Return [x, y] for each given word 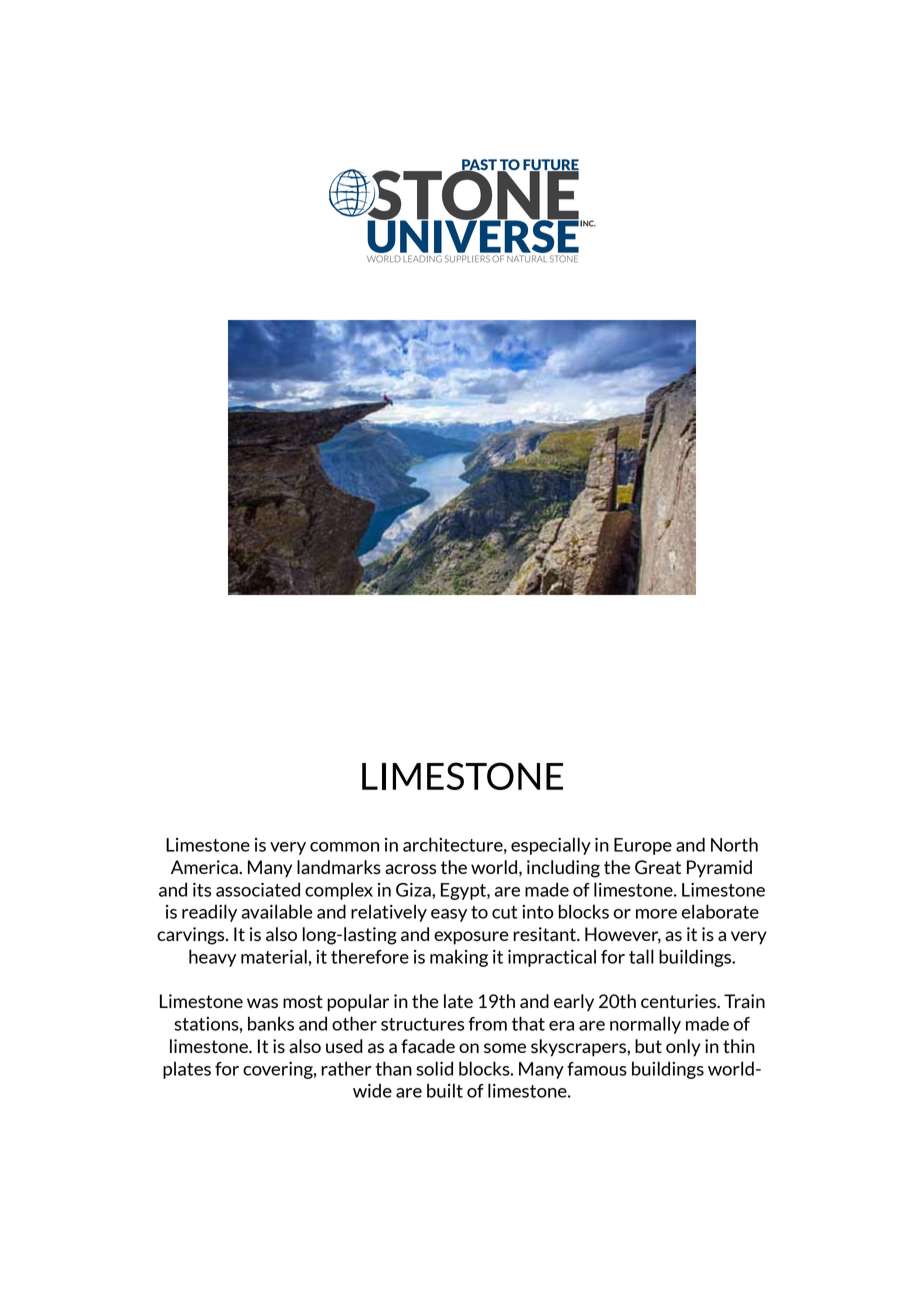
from [487, 1024]
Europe [643, 846]
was [262, 1003]
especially [551, 846]
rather [346, 1068]
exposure [471, 938]
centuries [679, 1001]
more [656, 914]
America [205, 867]
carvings [192, 936]
